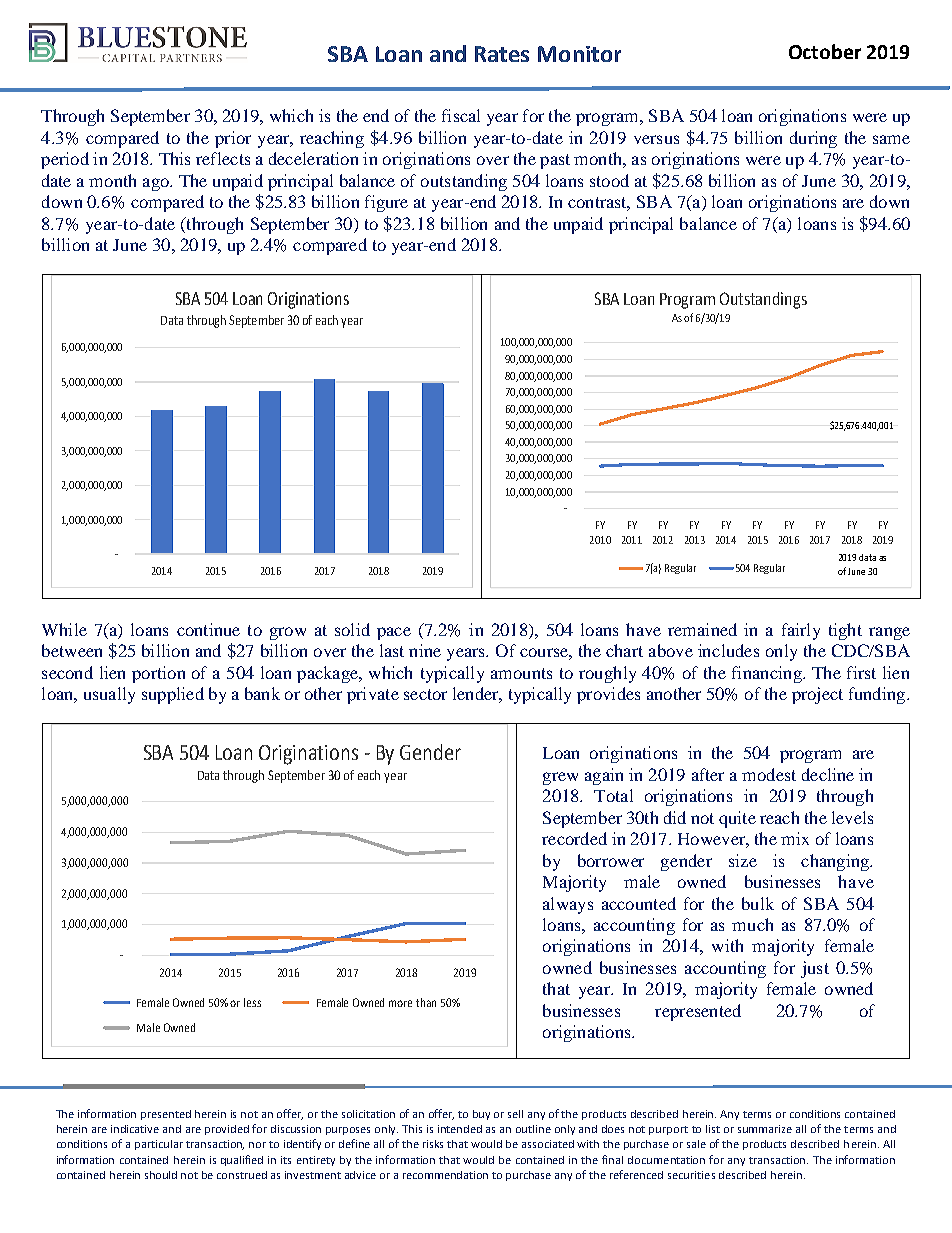 Image resolution: width=952 pixels, height=1233 pixels. Describe the element at coordinates (825, 51) in the document. I see `October` at that location.
